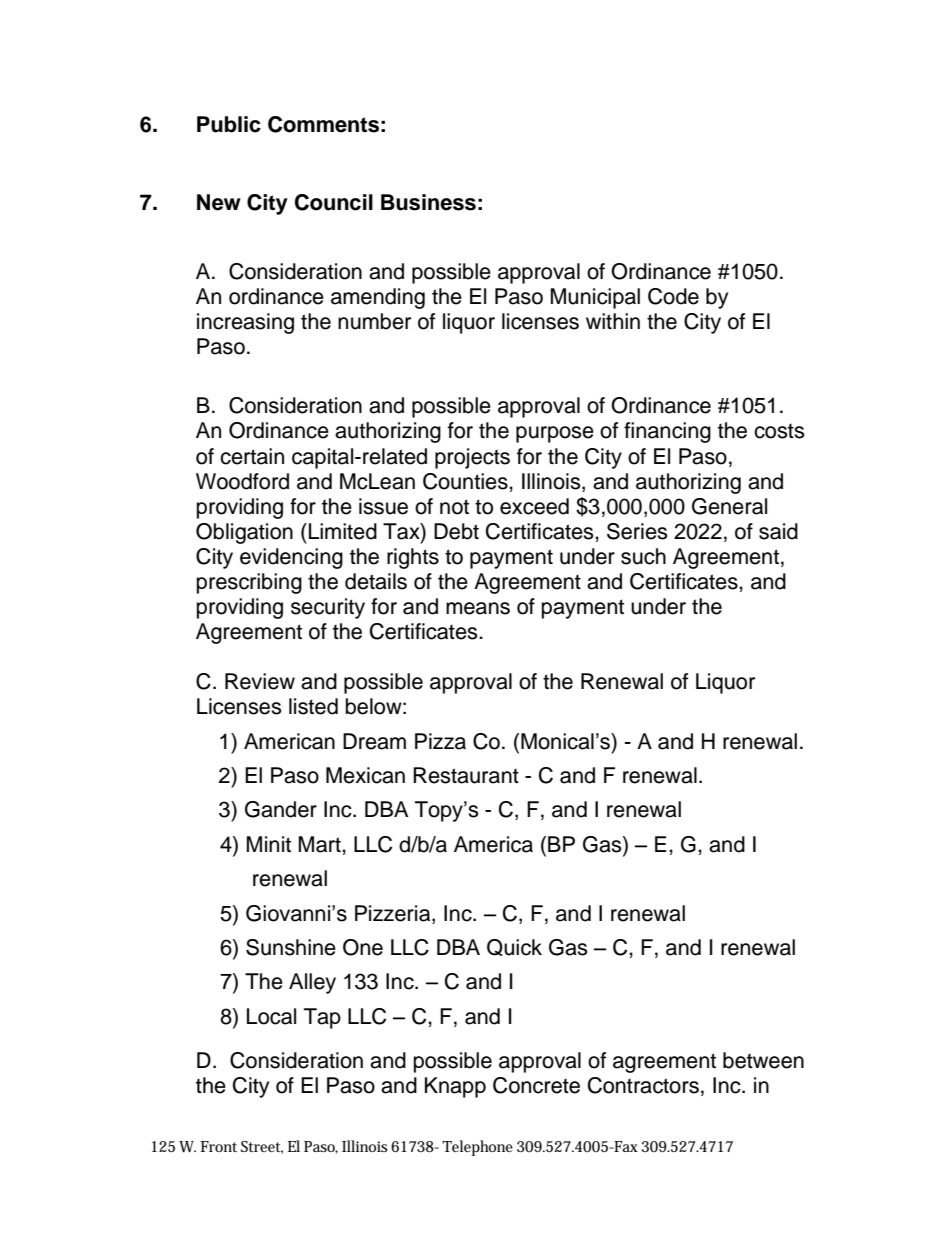 This screenshot has width=952, height=1233. Describe the element at coordinates (472, 458) in the screenshot. I see `projects` at that location.
